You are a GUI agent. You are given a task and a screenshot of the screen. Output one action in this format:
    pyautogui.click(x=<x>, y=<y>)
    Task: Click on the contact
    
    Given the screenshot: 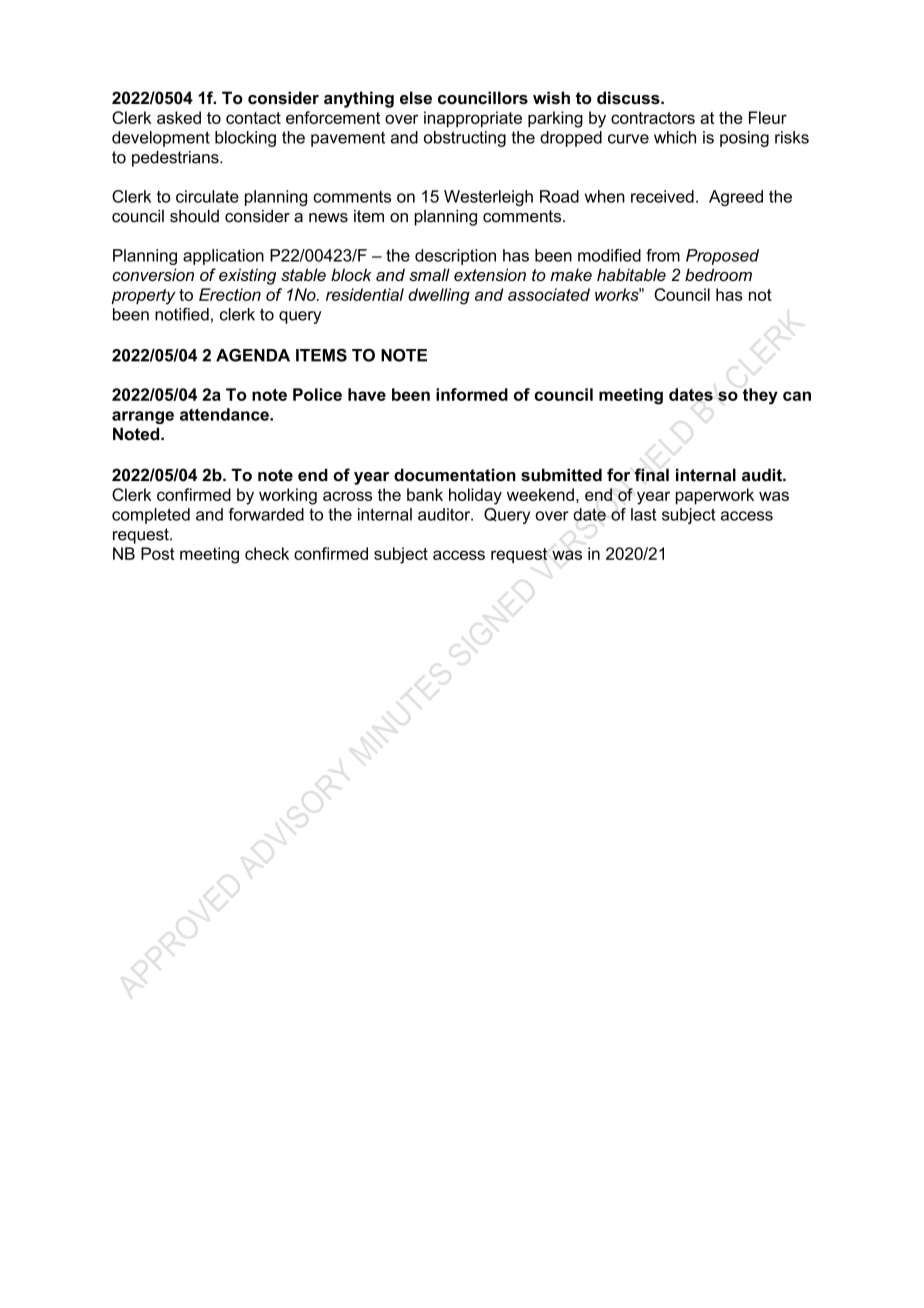 What is the action you would take?
    pyautogui.click(x=253, y=118)
